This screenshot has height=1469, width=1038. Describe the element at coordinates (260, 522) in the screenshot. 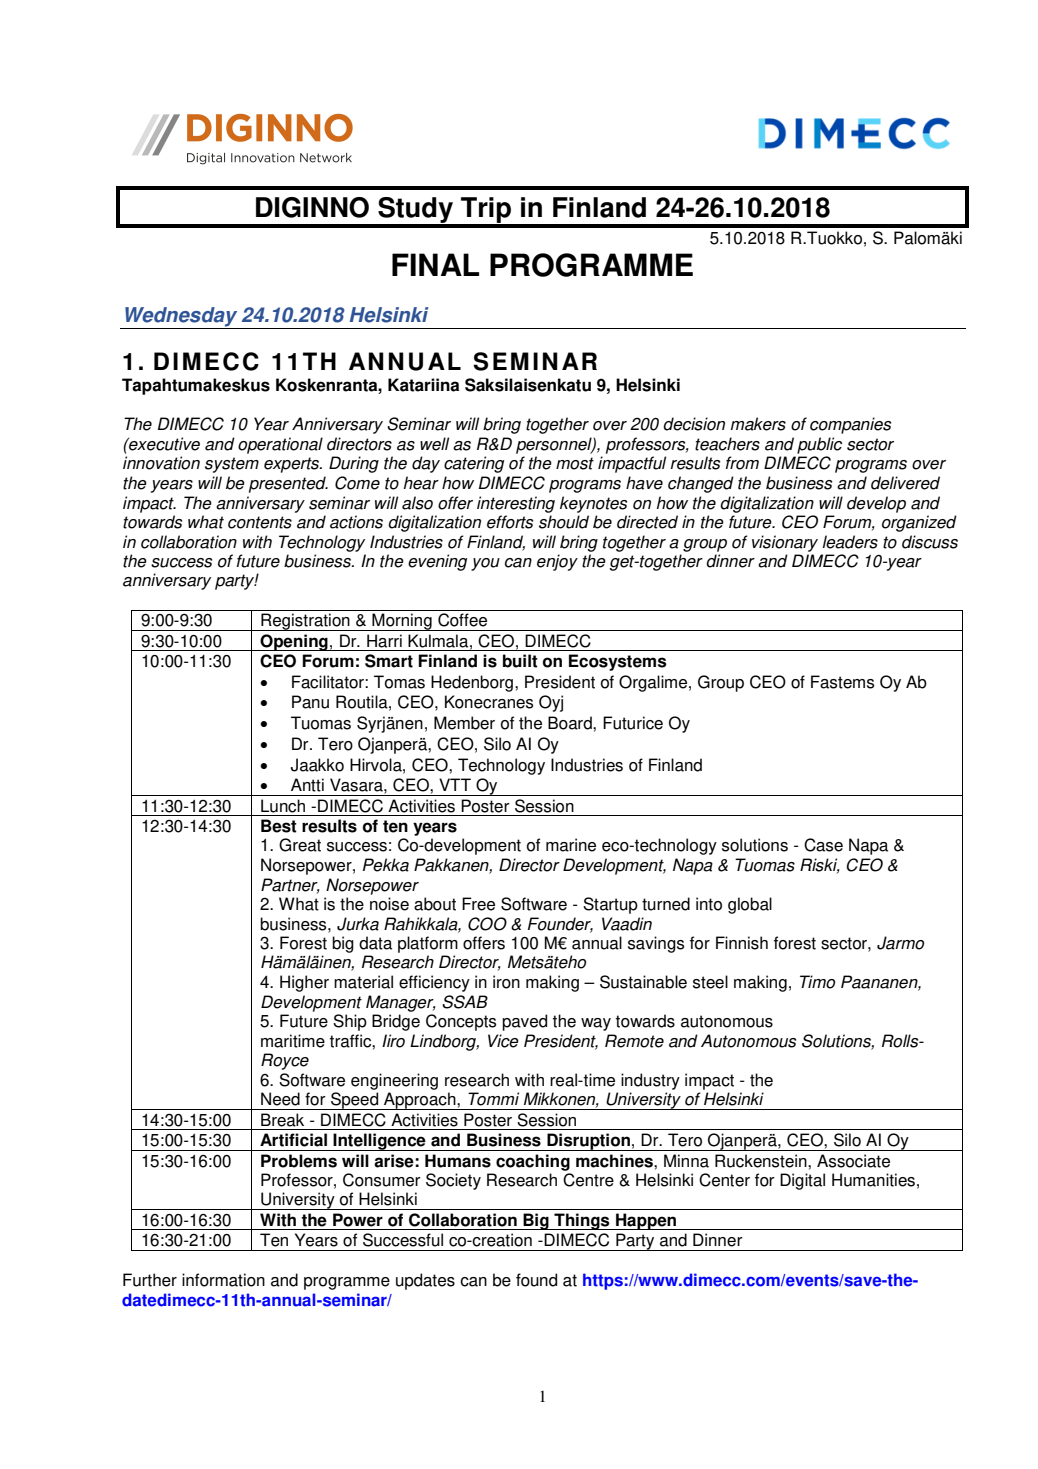

I see `contents` at that location.
